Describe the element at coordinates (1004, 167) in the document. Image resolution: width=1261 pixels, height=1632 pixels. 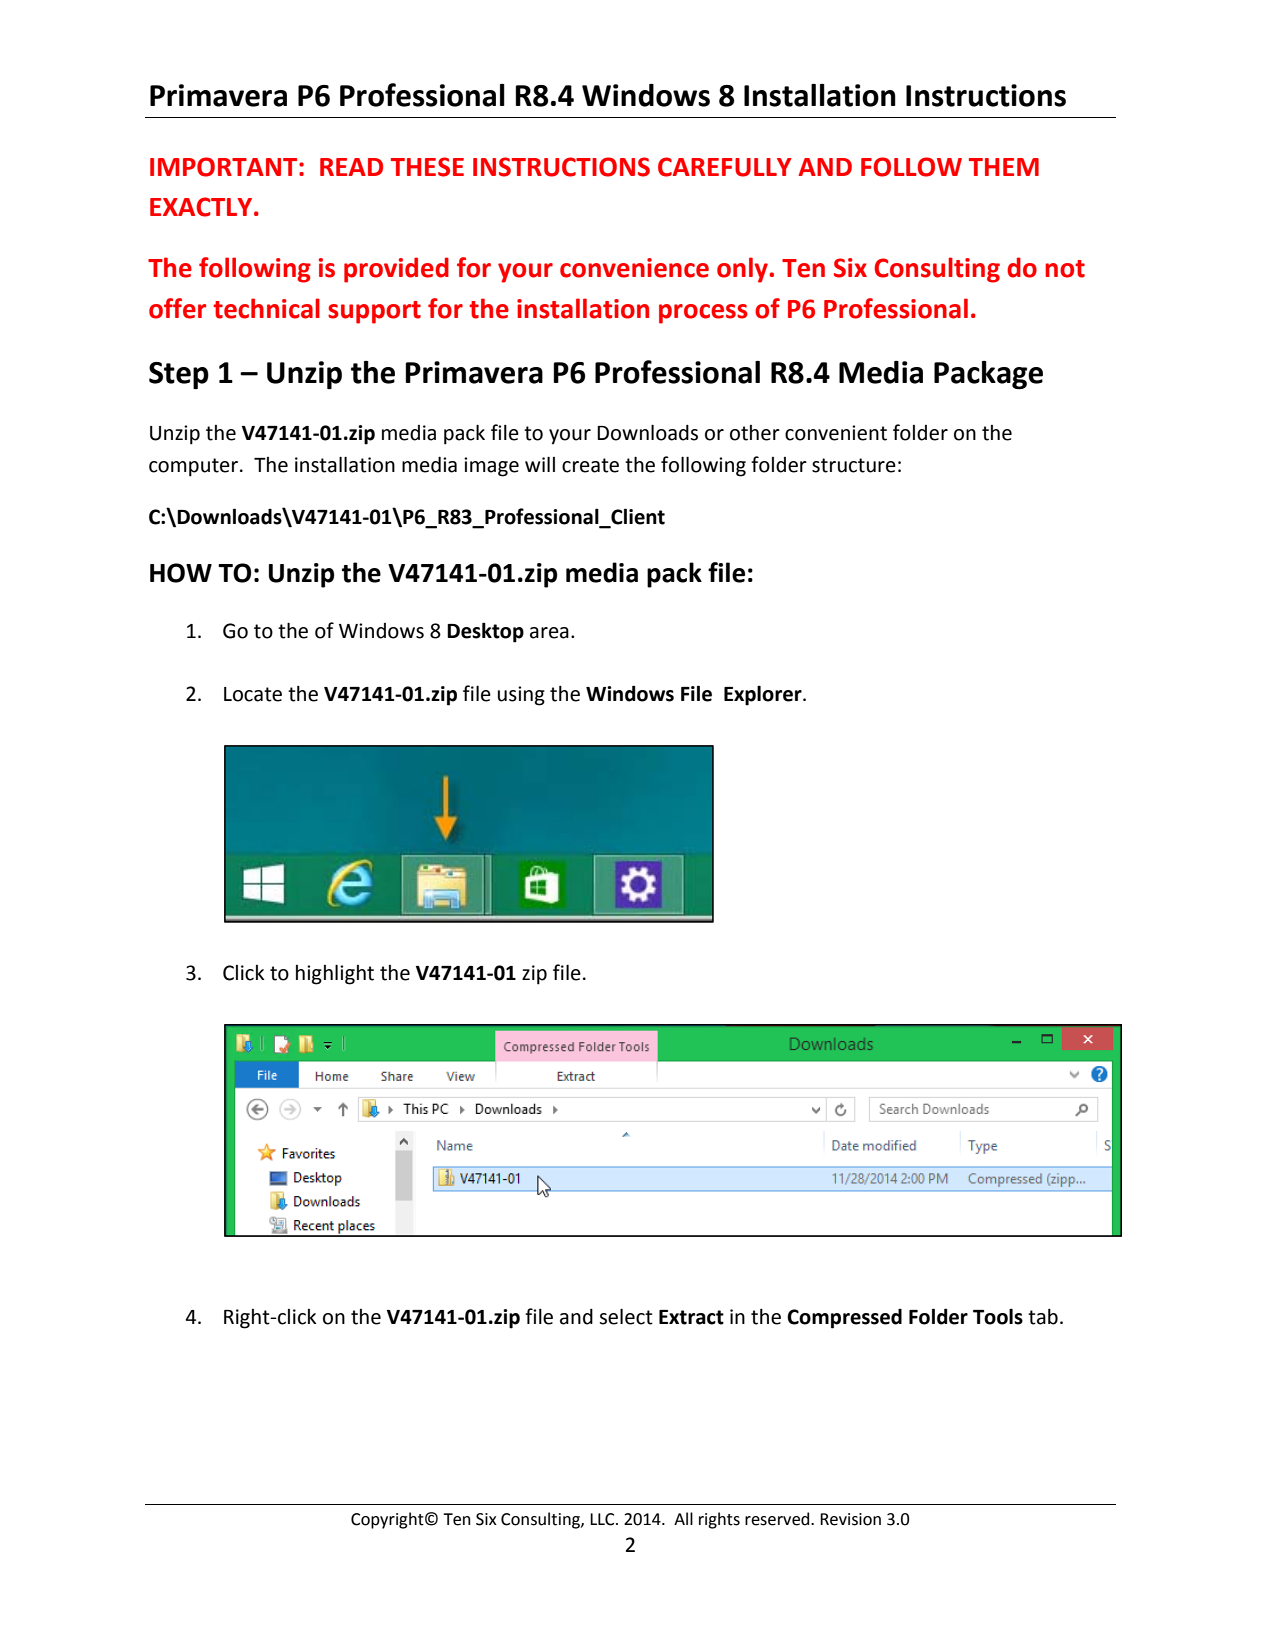
I see `THEM` at that location.
